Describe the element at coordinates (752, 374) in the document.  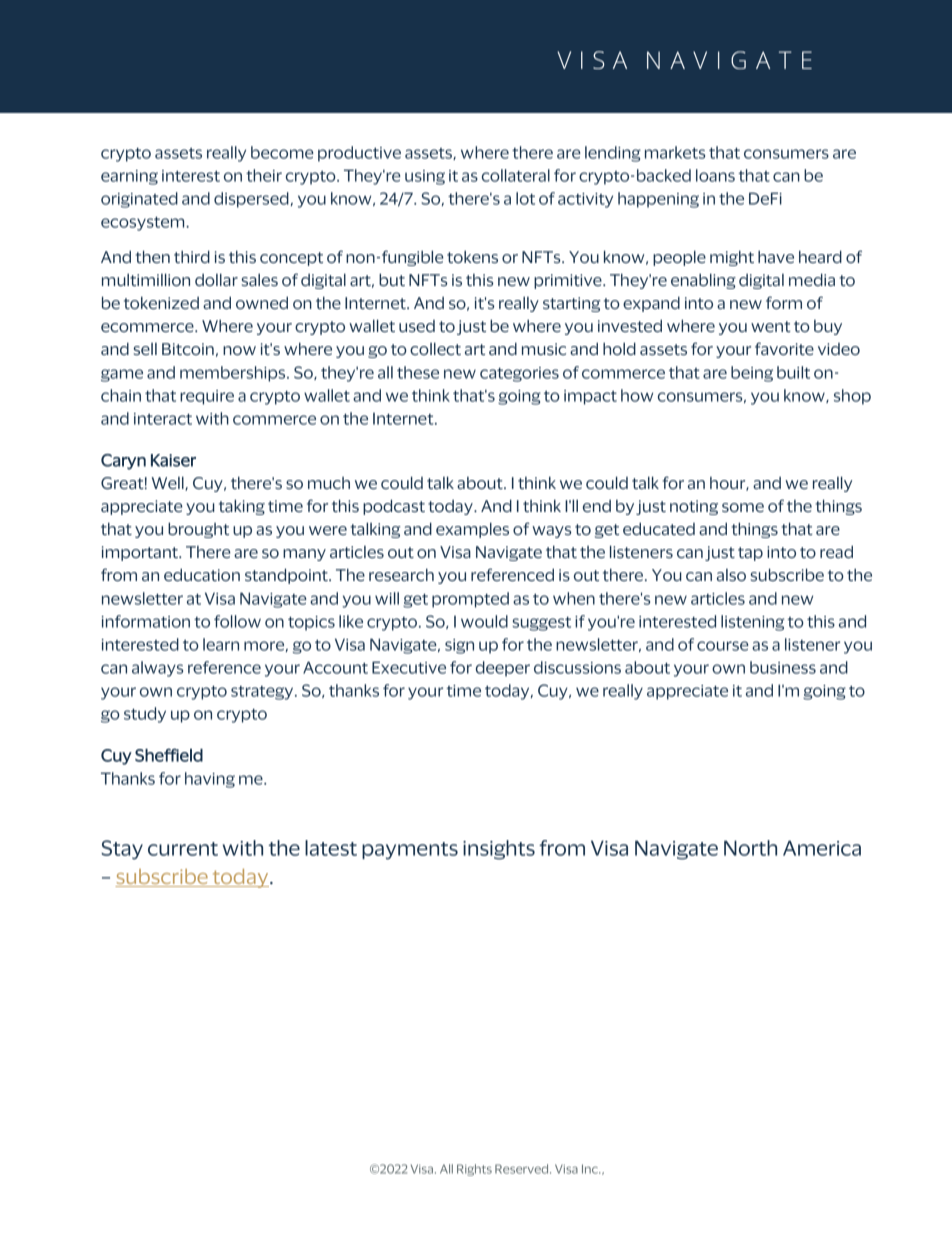
I see `being` at that location.
